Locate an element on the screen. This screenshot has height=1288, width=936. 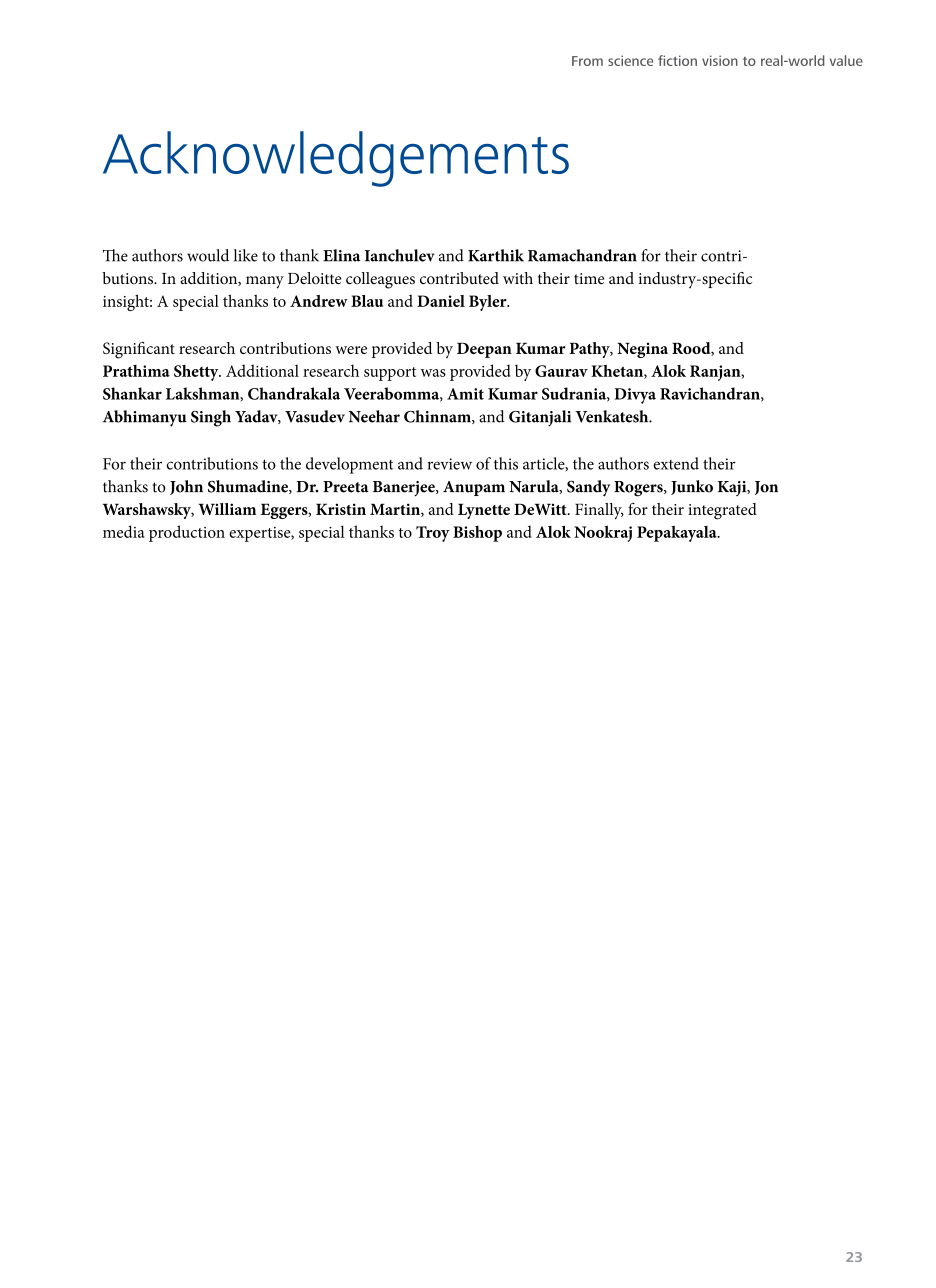
was is located at coordinates (433, 373).
